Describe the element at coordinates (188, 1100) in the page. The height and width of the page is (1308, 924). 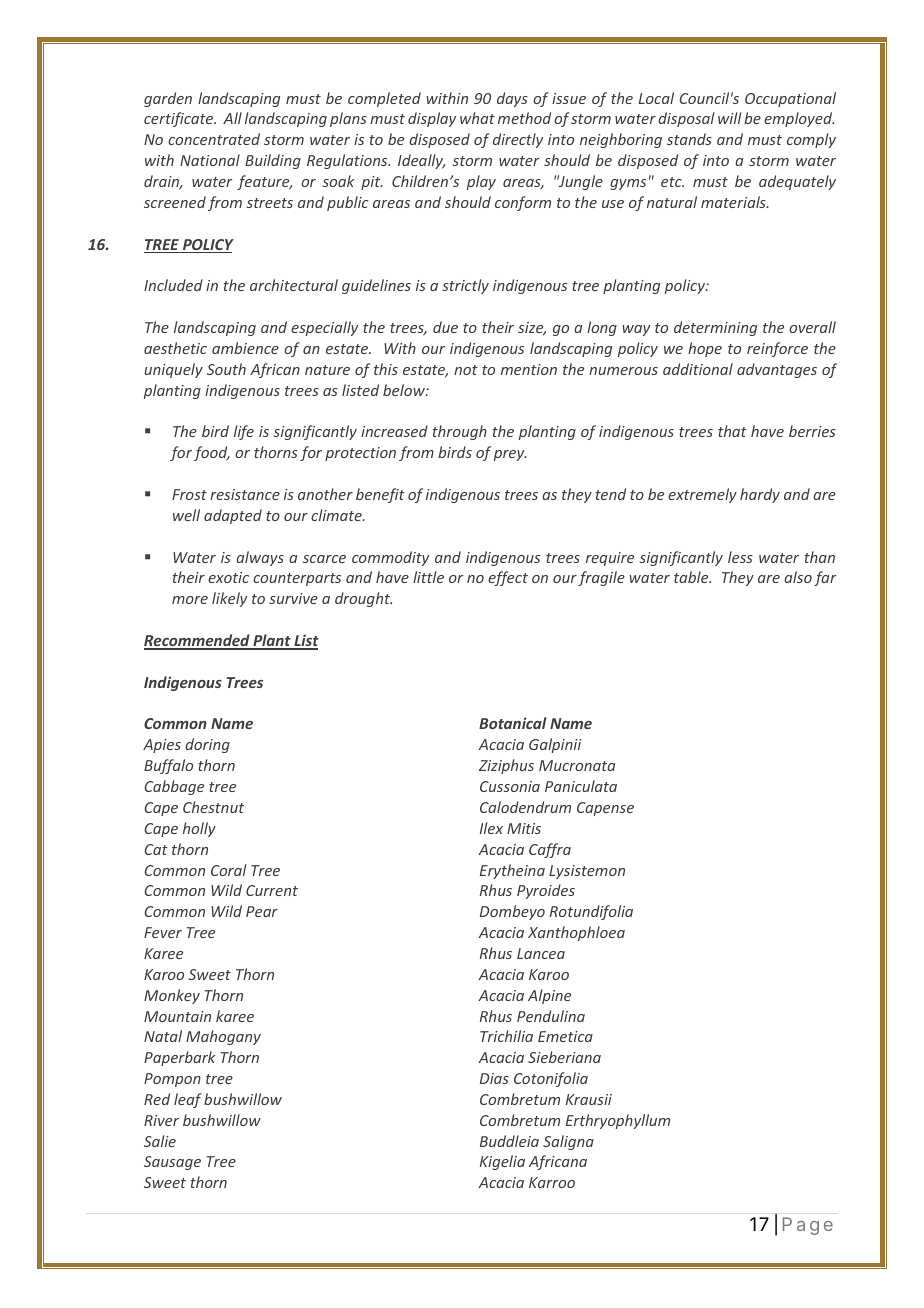
I see `leaf` at that location.
